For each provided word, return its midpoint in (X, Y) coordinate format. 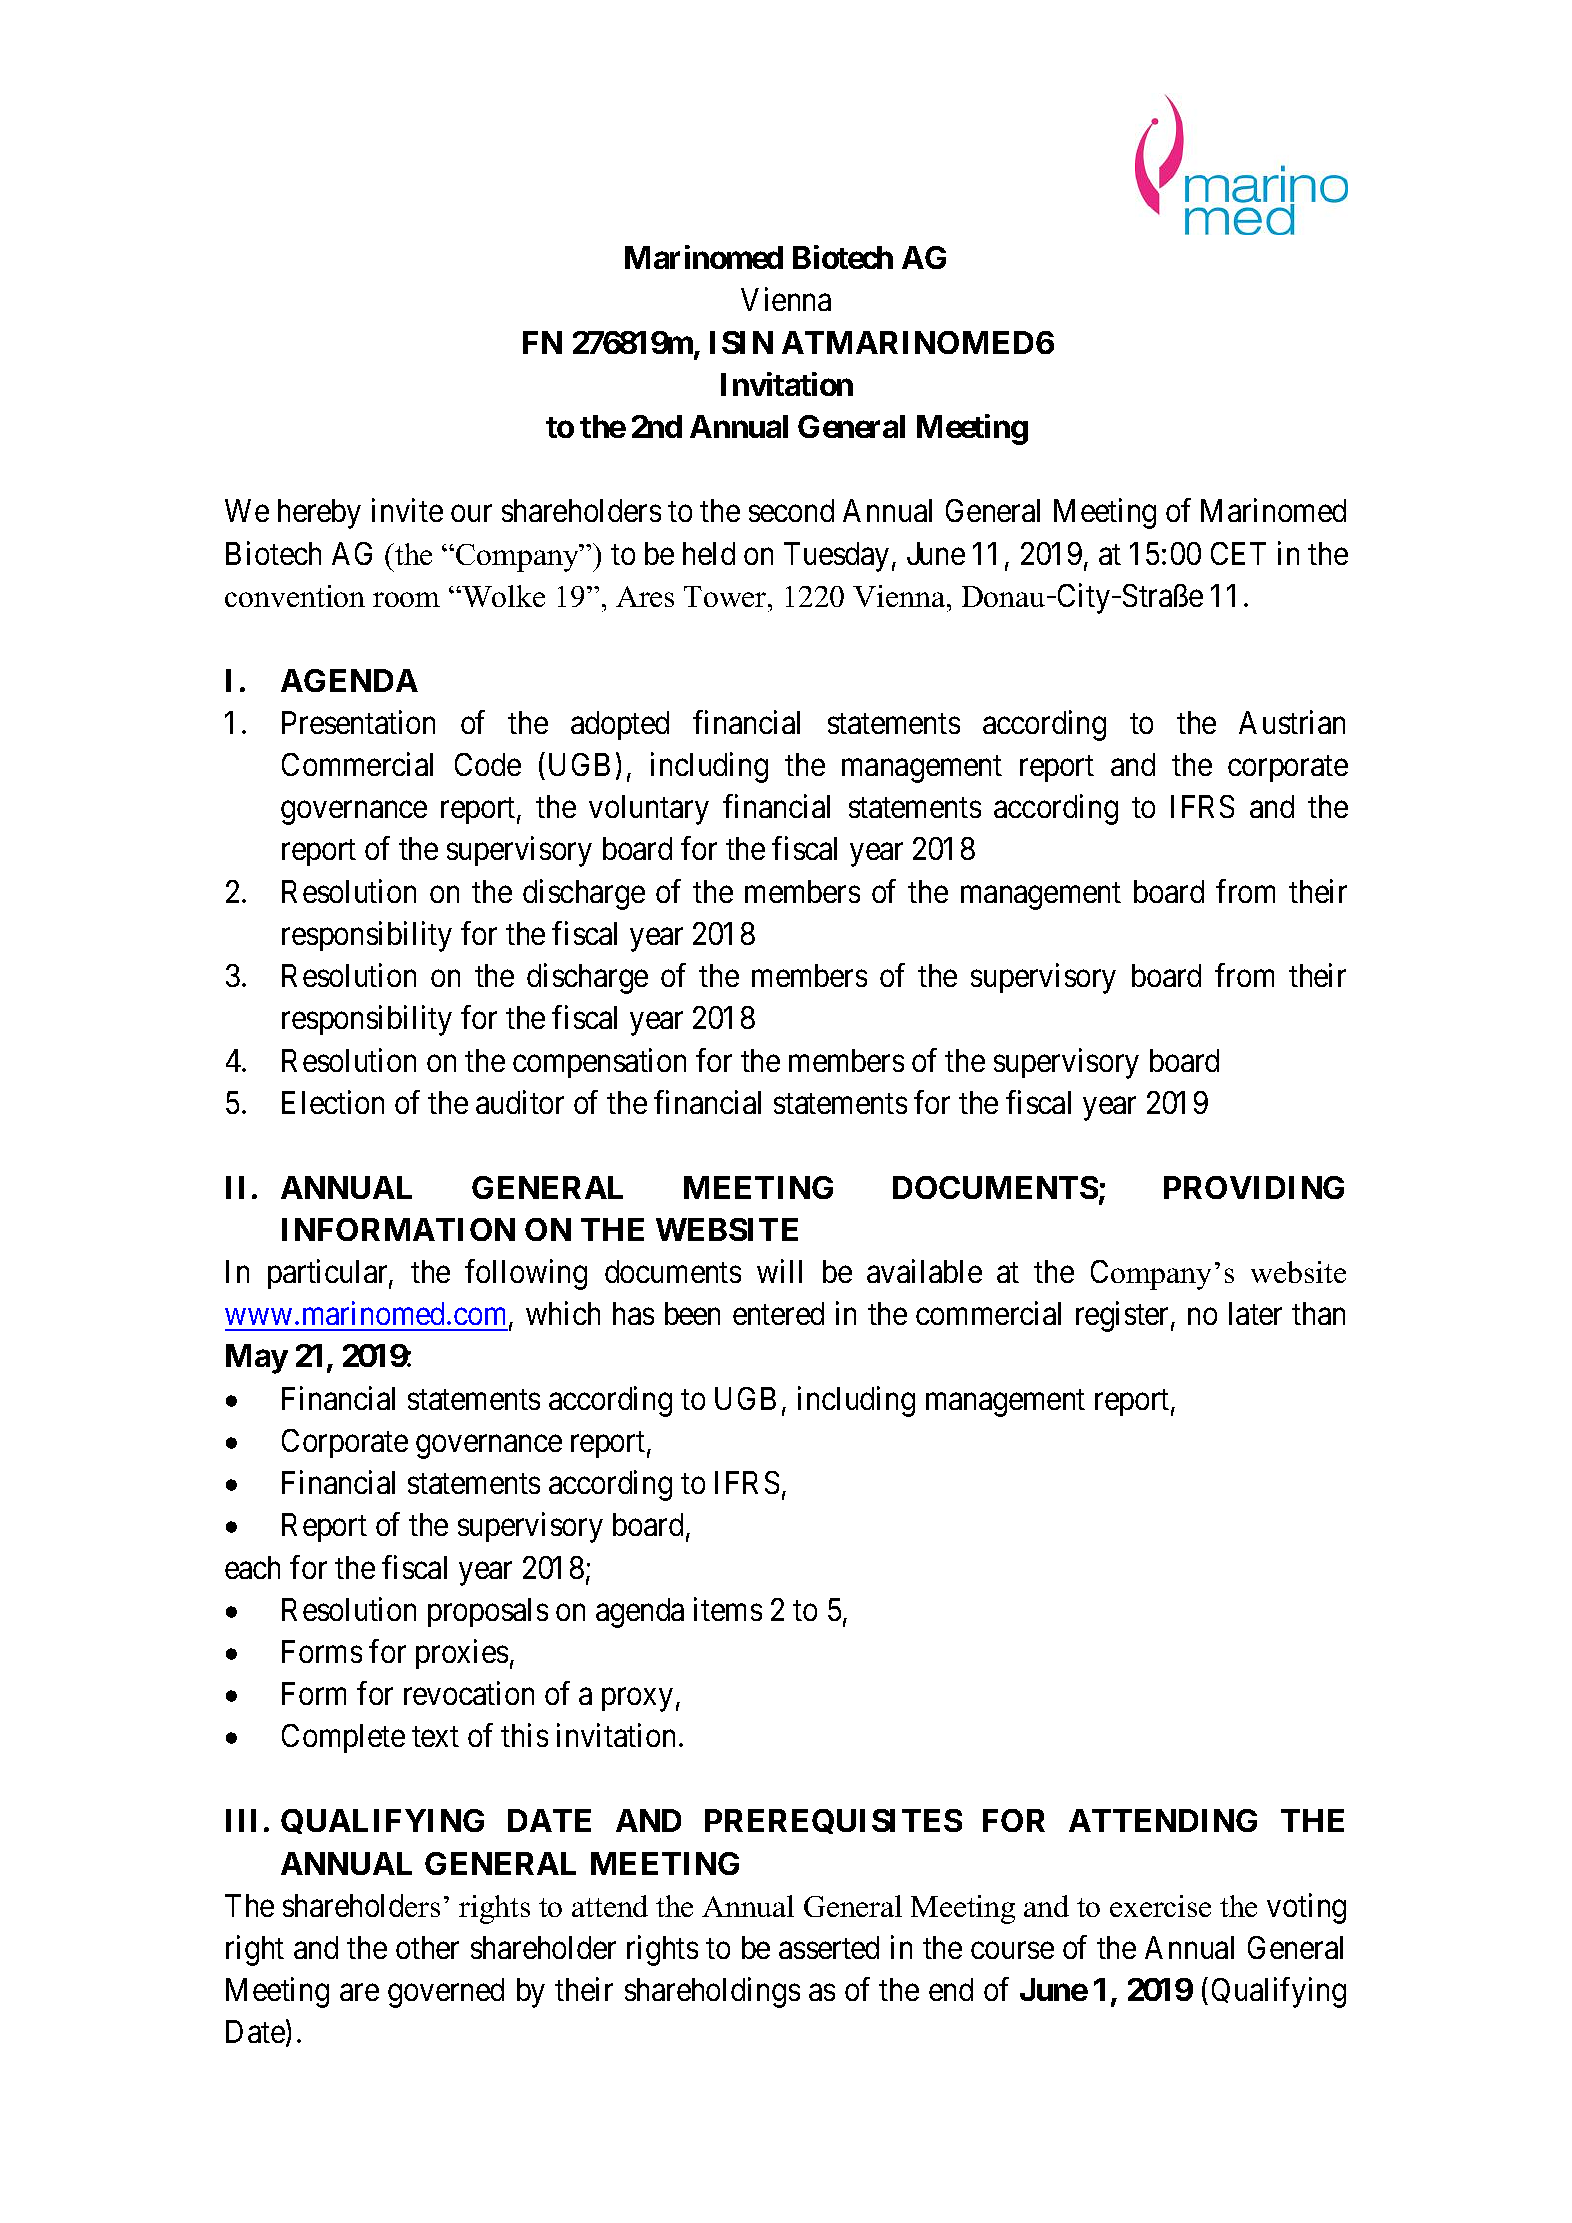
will (779, 1271)
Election (333, 1102)
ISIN (741, 342)
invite (407, 510)
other (427, 1947)
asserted (829, 1947)
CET (1238, 553)
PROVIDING (1254, 1187)
